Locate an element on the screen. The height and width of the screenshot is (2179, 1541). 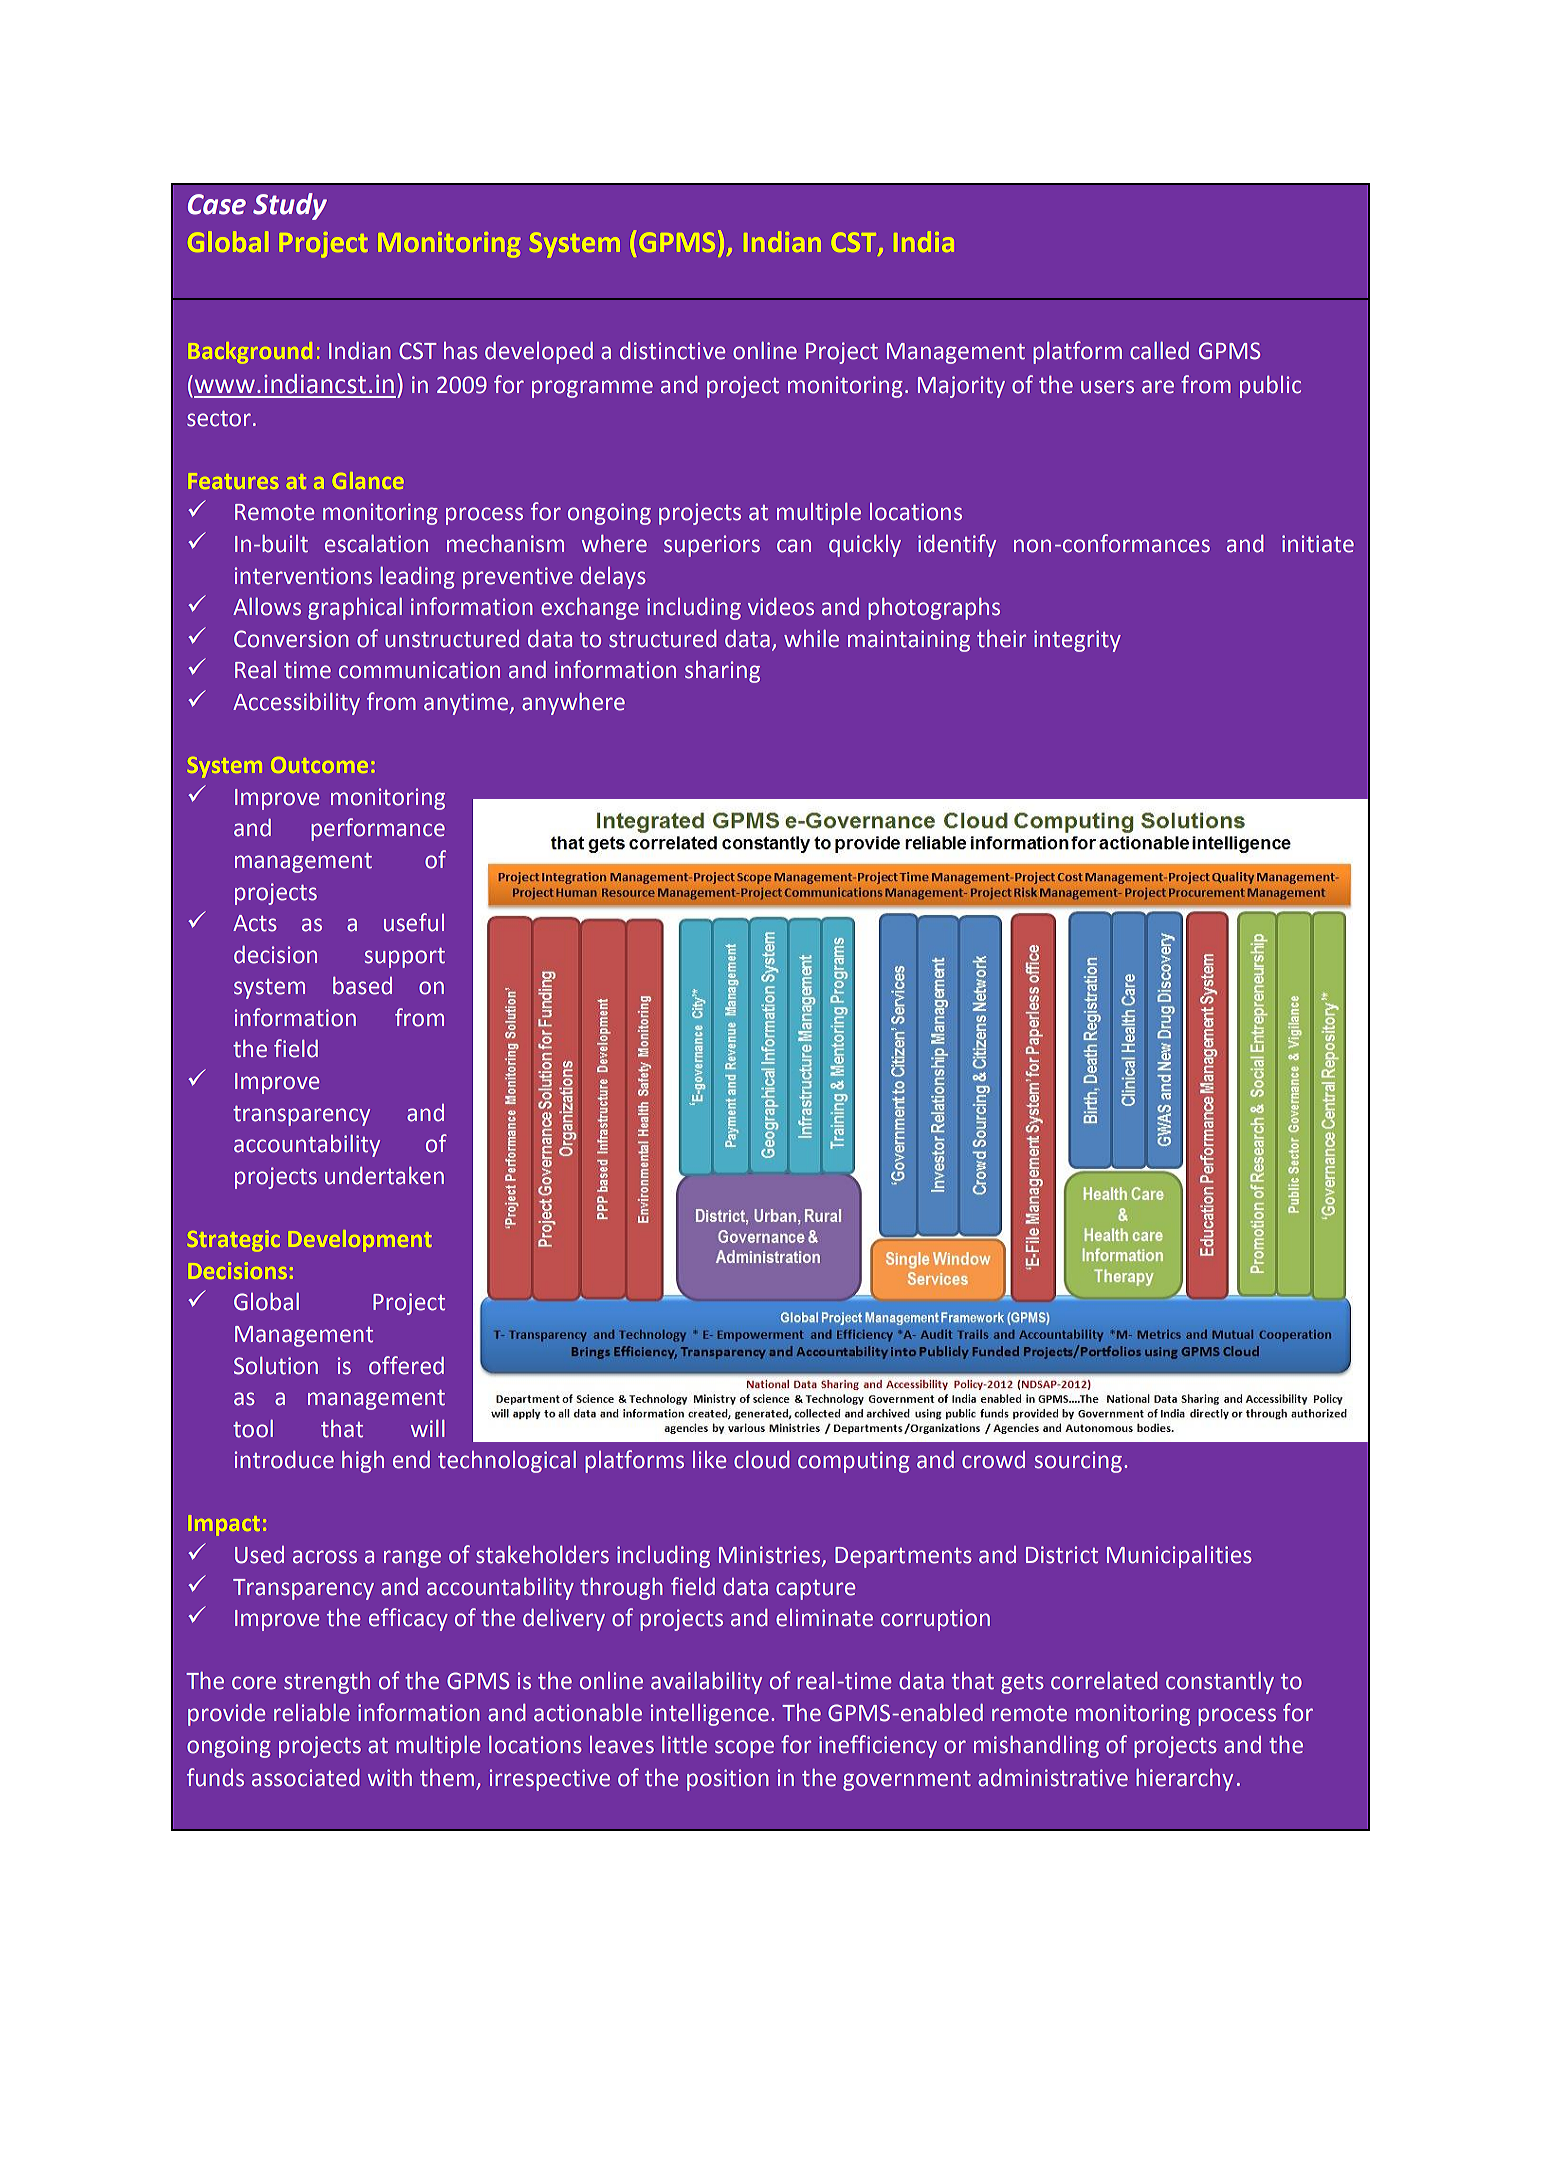
distinctive is located at coordinates (672, 351).
